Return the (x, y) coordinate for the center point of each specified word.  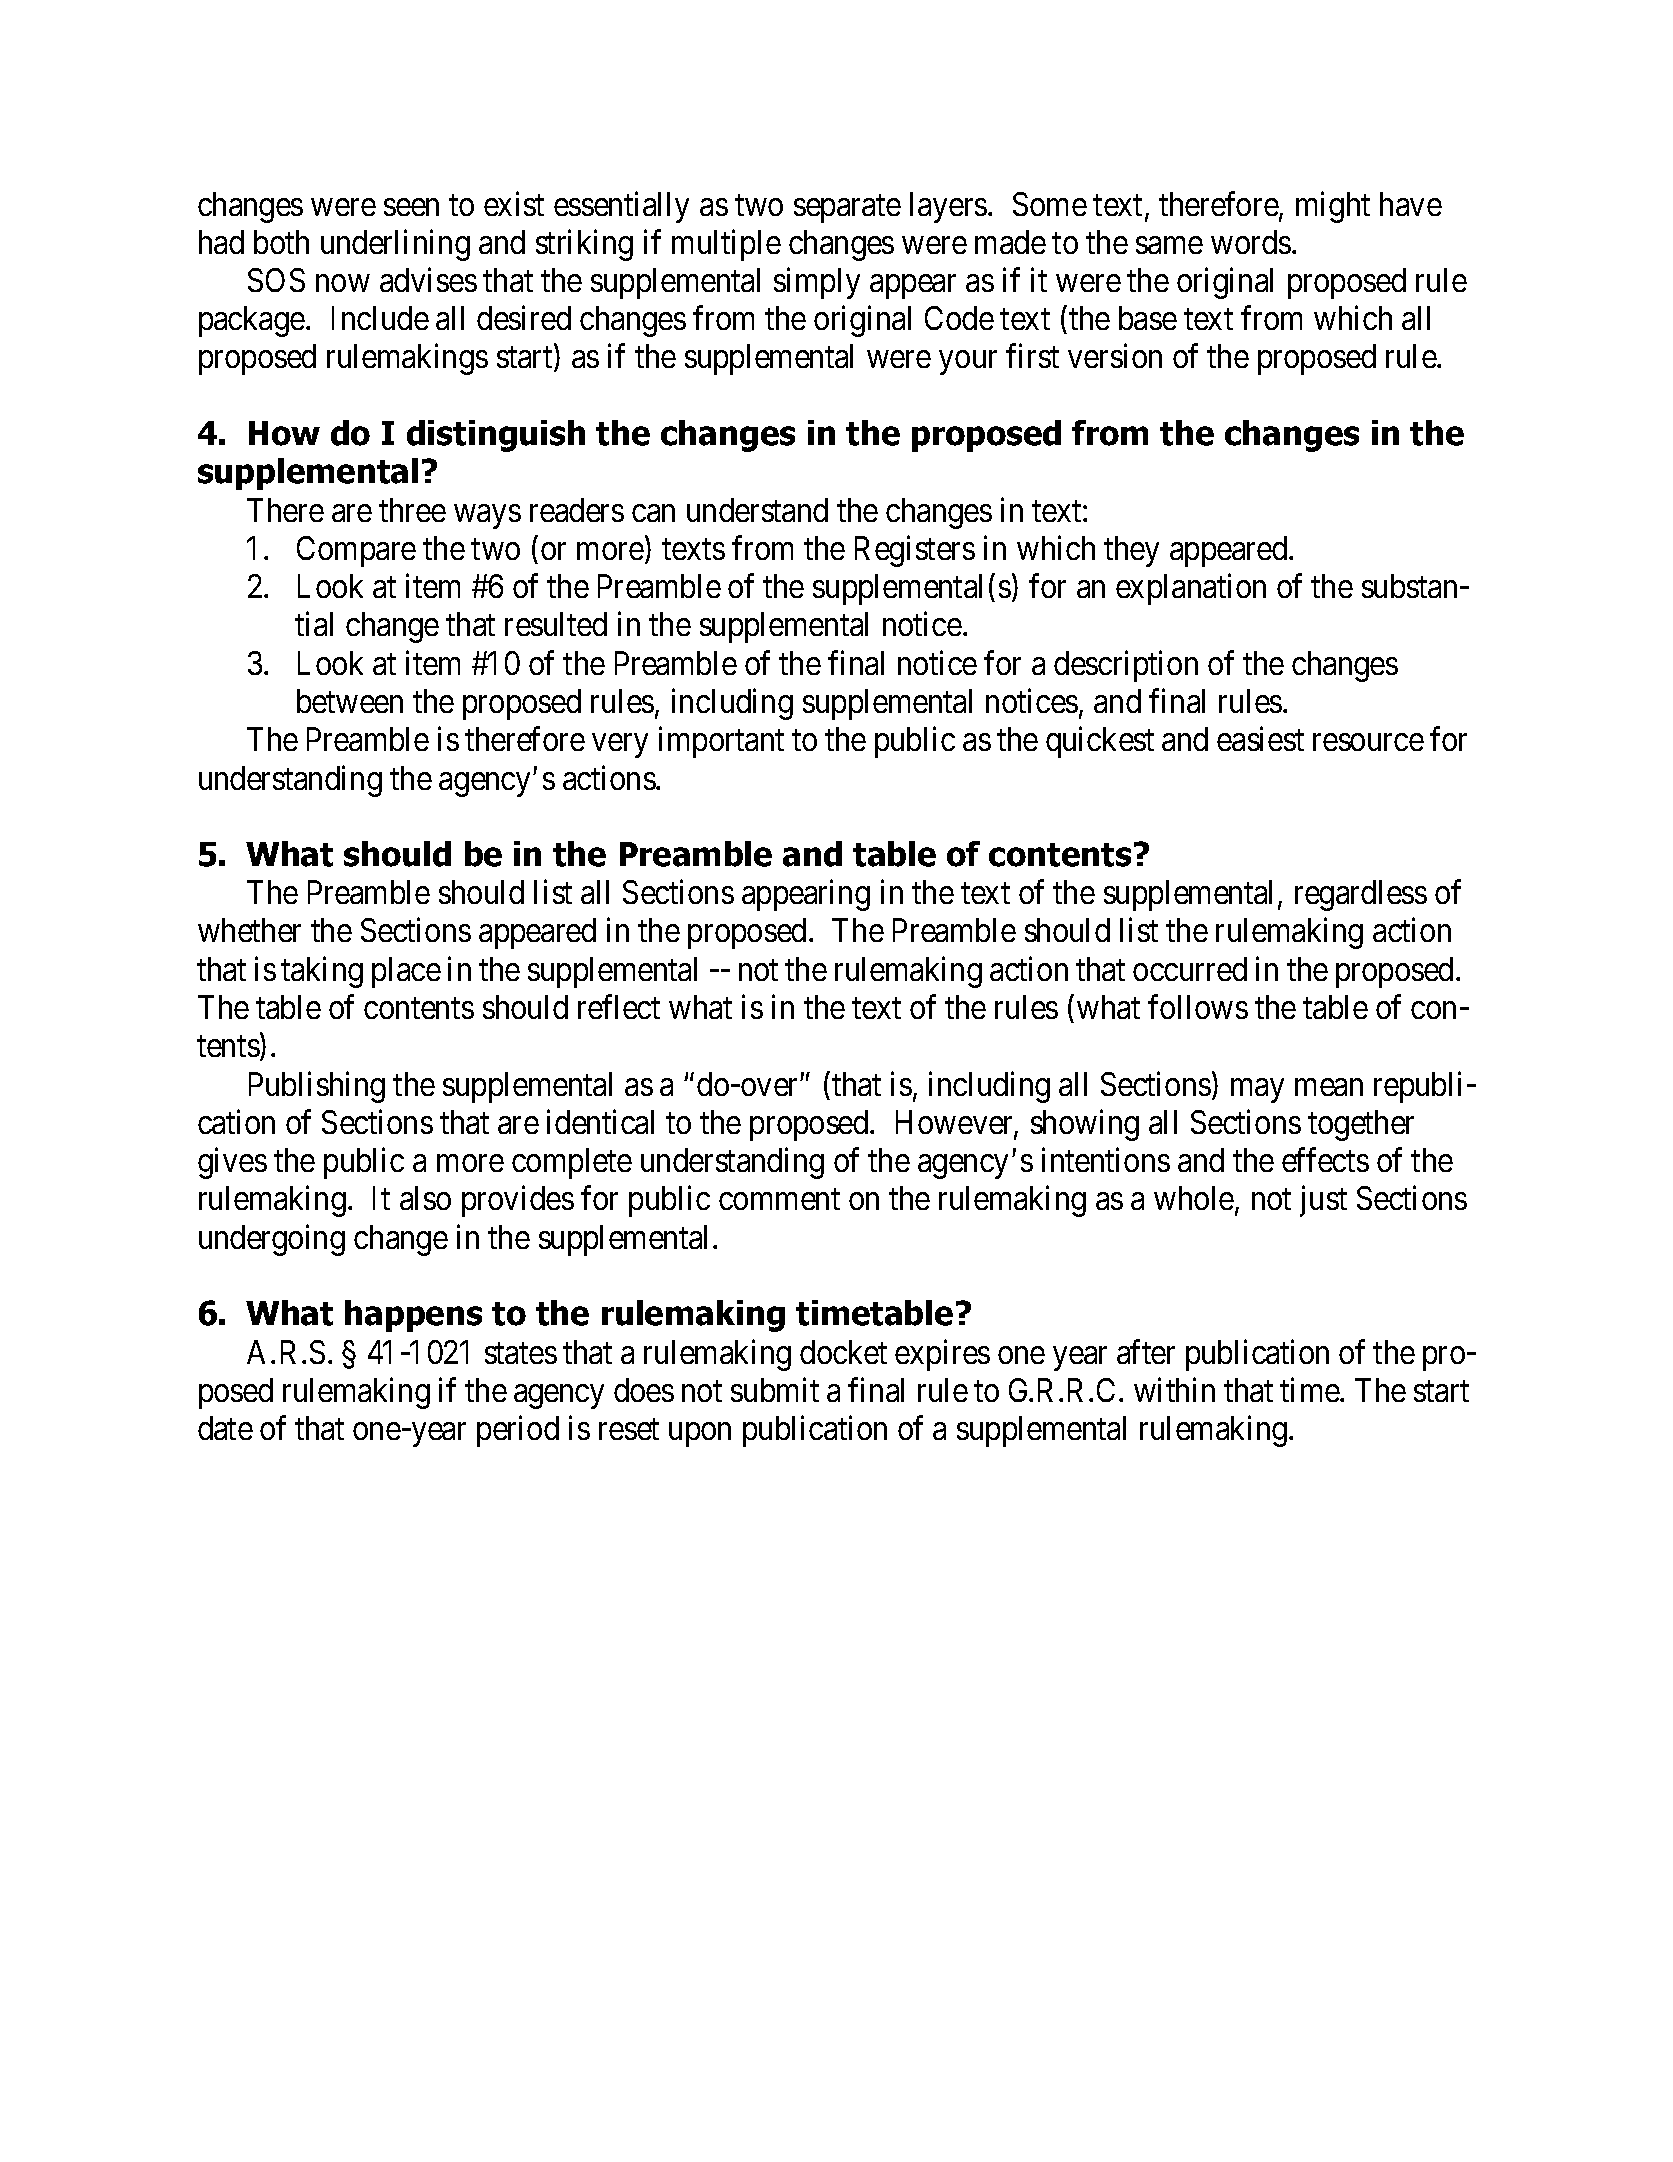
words (1251, 242)
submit (775, 1389)
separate (847, 209)
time (1310, 1389)
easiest (1260, 739)
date (225, 1428)
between (350, 701)
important (721, 742)
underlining (395, 245)
